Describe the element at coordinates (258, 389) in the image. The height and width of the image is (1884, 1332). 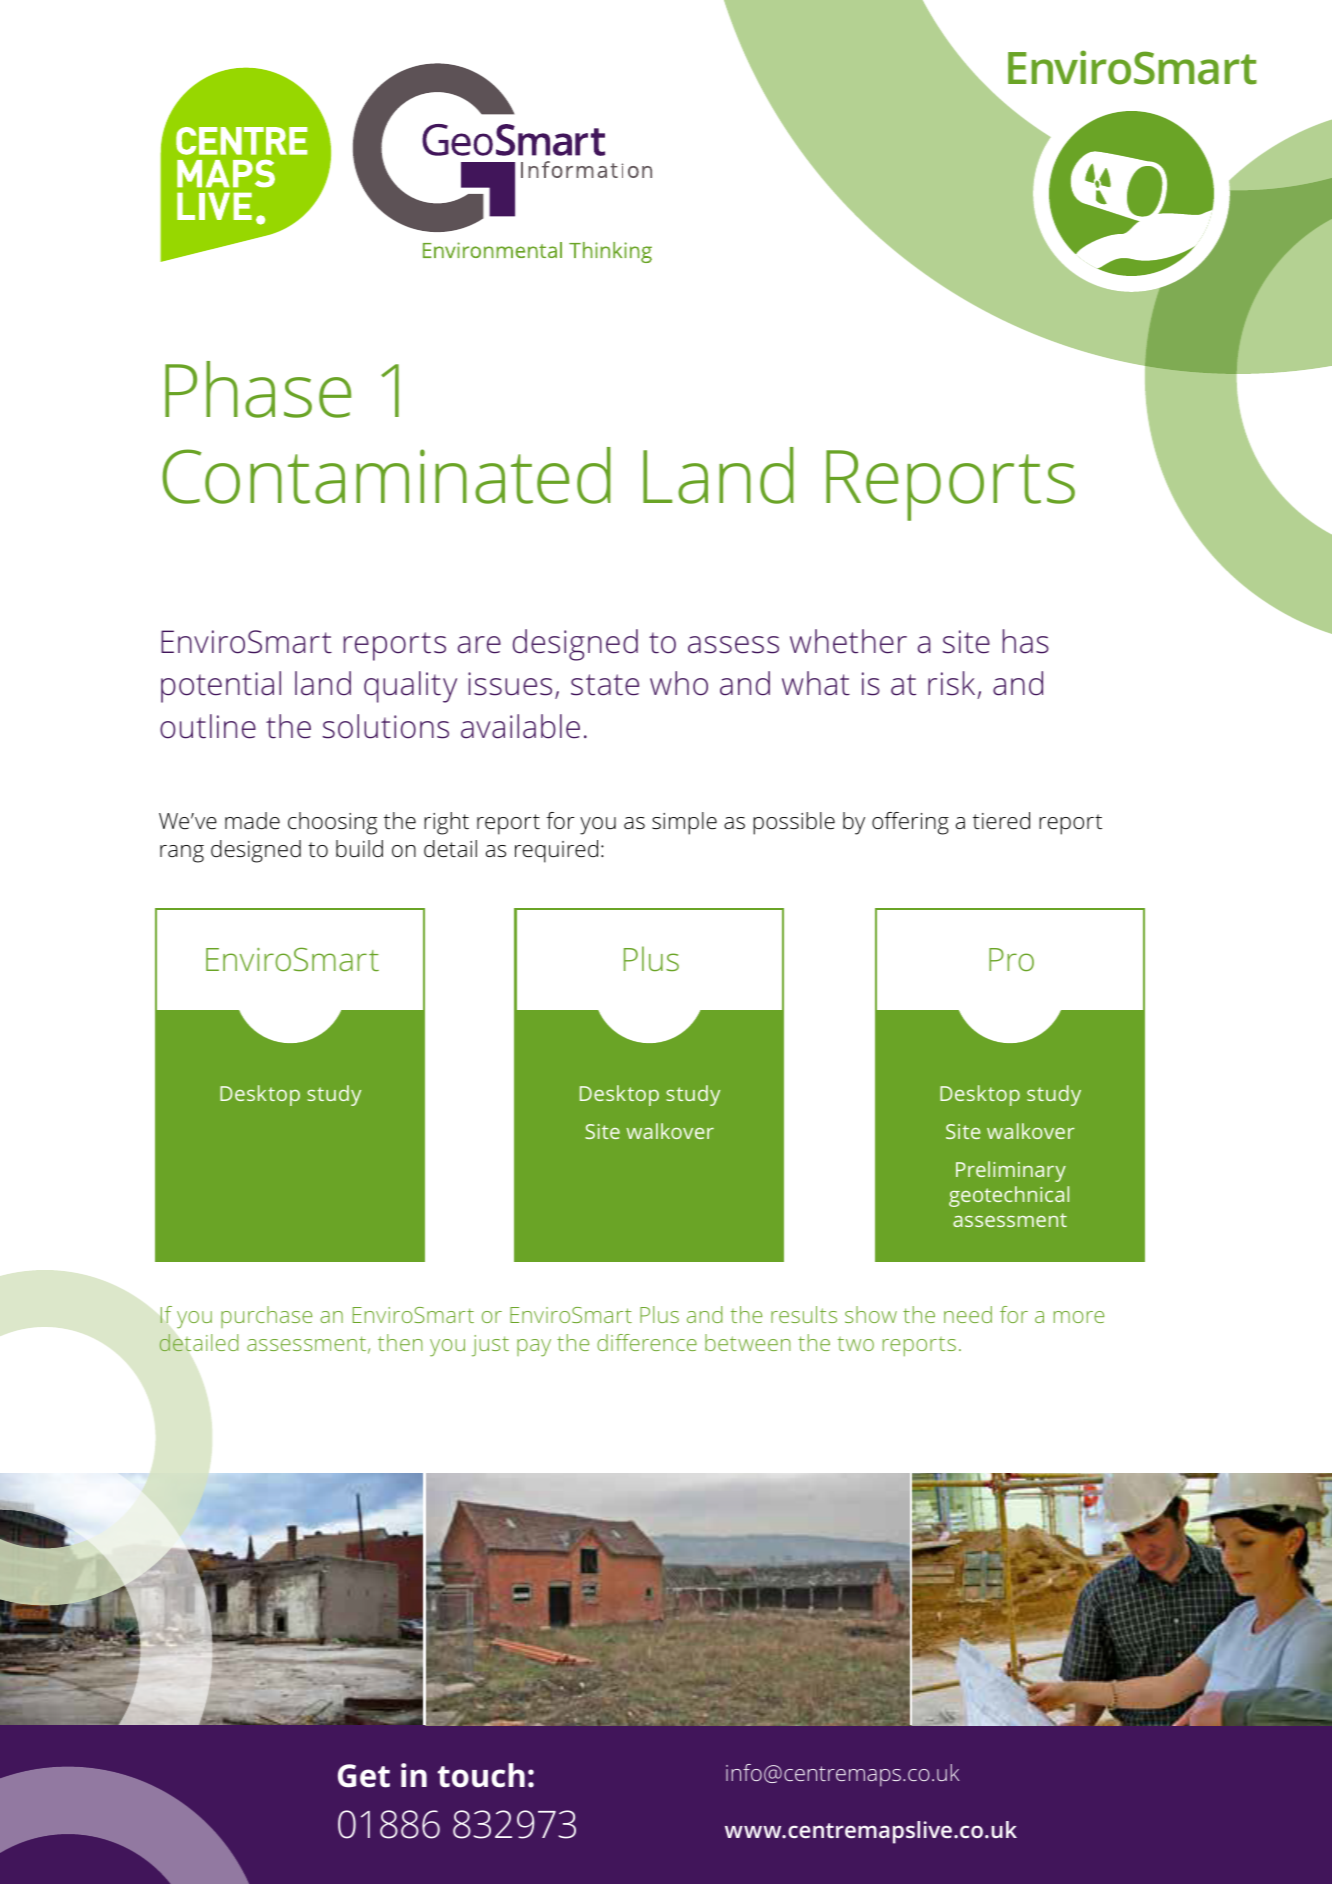
I see `Phase` at that location.
